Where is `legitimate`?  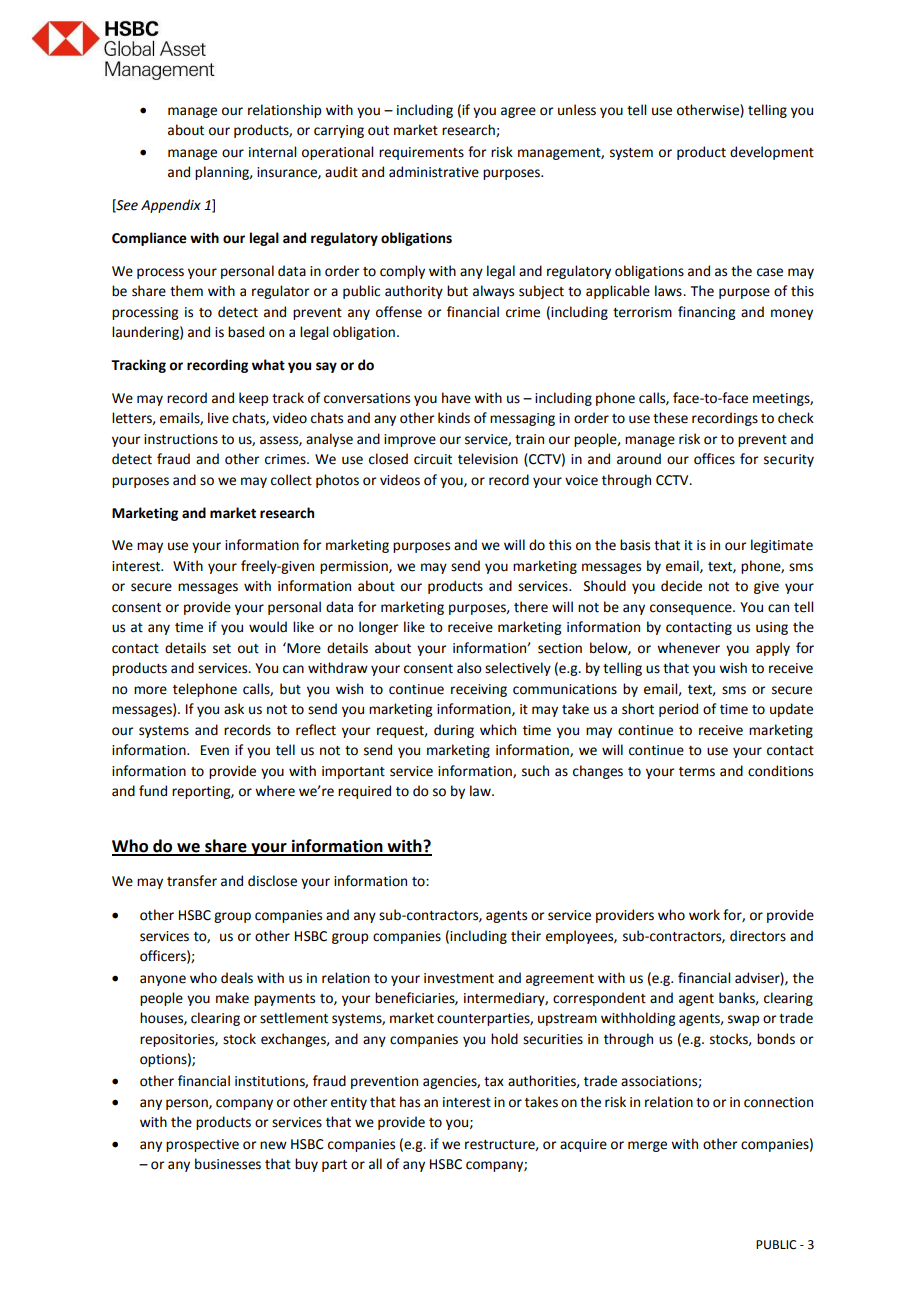 legitimate is located at coordinates (782, 546).
